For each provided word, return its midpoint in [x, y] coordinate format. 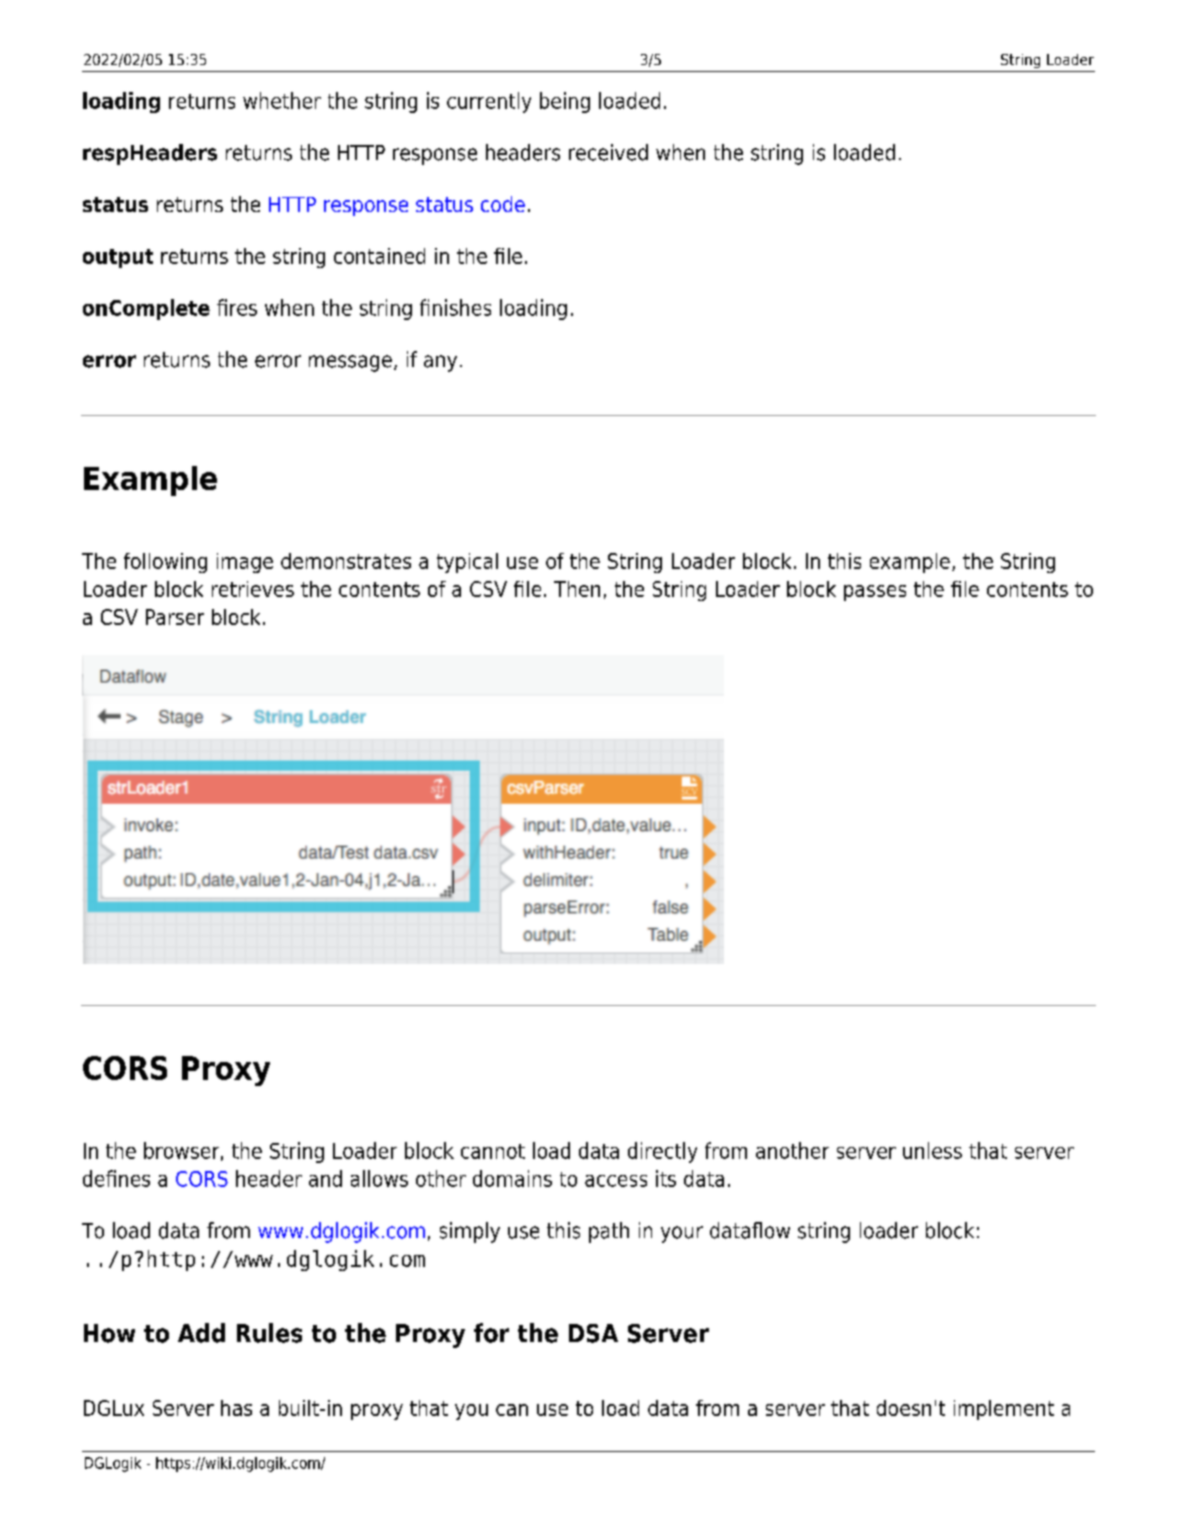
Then [577, 589]
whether [282, 100]
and [325, 1178]
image [245, 563]
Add [201, 1333]
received [608, 152]
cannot [493, 1151]
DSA [593, 1333]
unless [932, 1150]
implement [1004, 1410]
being [565, 102]
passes [875, 593]
